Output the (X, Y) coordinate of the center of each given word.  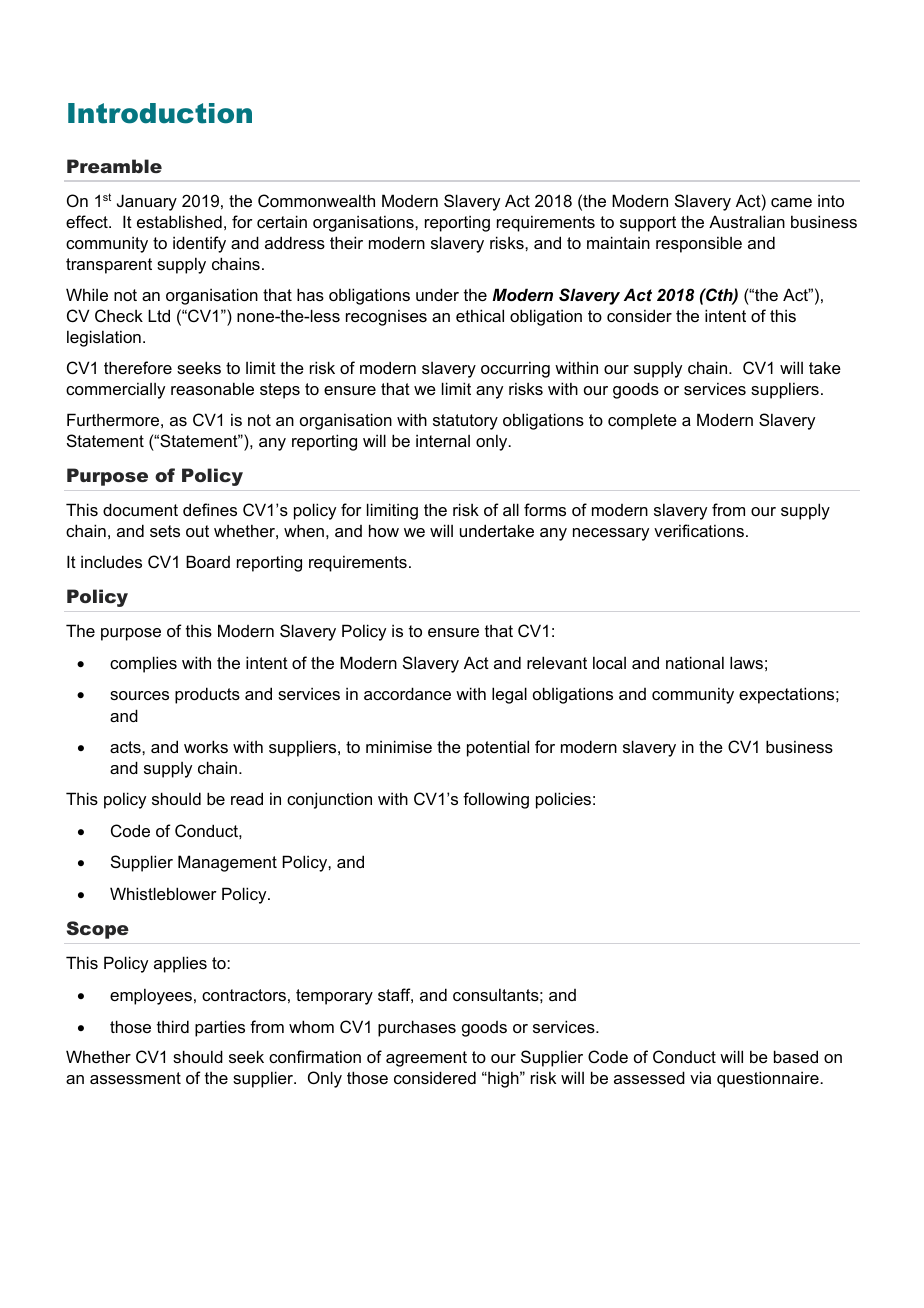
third (173, 1026)
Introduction (160, 113)
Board (208, 561)
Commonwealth (316, 200)
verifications (699, 530)
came (791, 202)
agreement (426, 1059)
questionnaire (769, 1079)
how (384, 530)
